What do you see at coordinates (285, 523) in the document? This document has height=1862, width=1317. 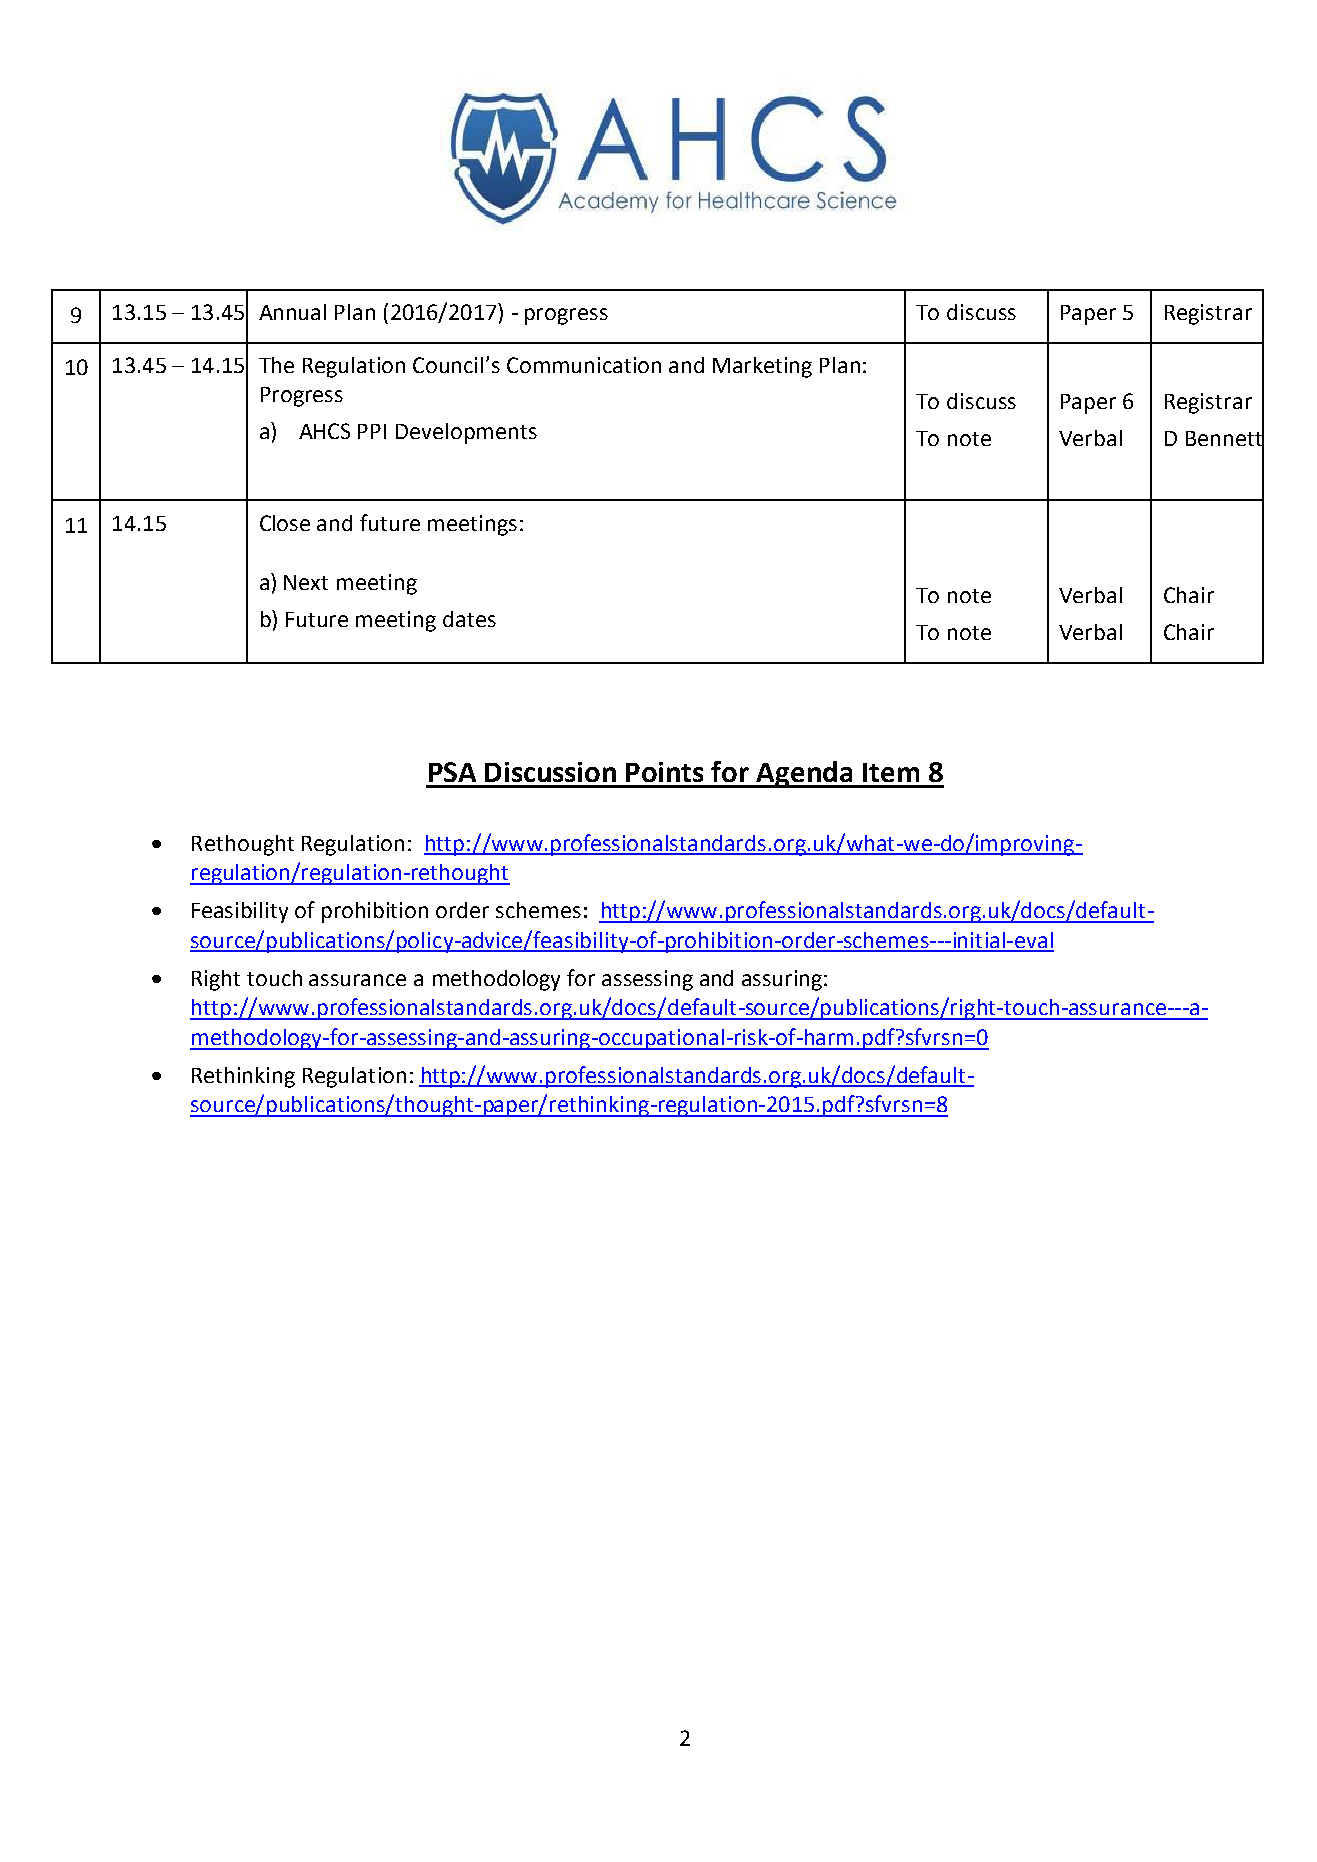 I see `Close` at bounding box center [285, 523].
